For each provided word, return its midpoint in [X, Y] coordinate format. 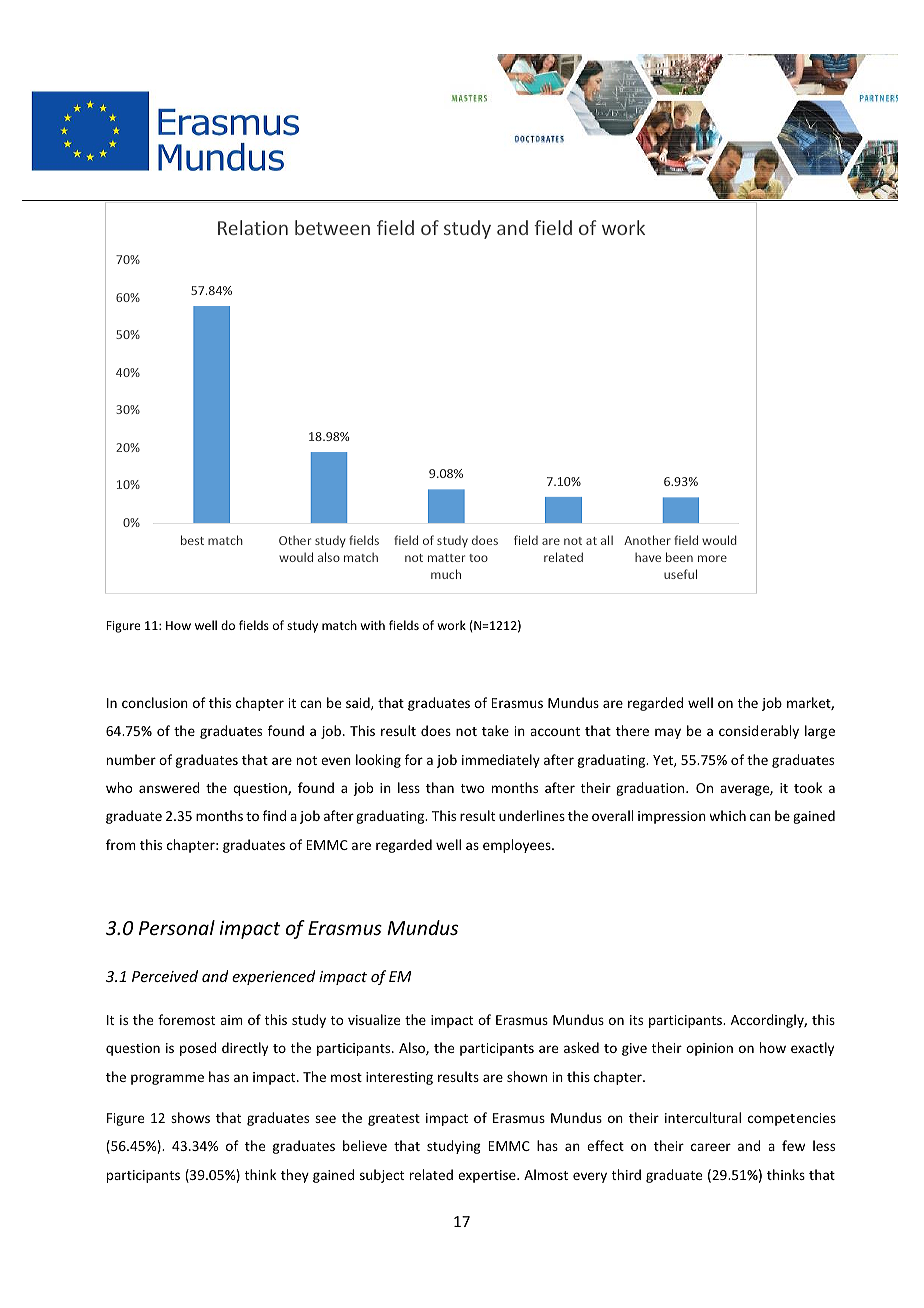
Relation [253, 227]
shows [190, 1117]
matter [446, 558]
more [712, 558]
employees [518, 846]
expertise [488, 1176]
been [679, 557]
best [192, 540]
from [121, 844]
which [727, 815]
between [332, 227]
